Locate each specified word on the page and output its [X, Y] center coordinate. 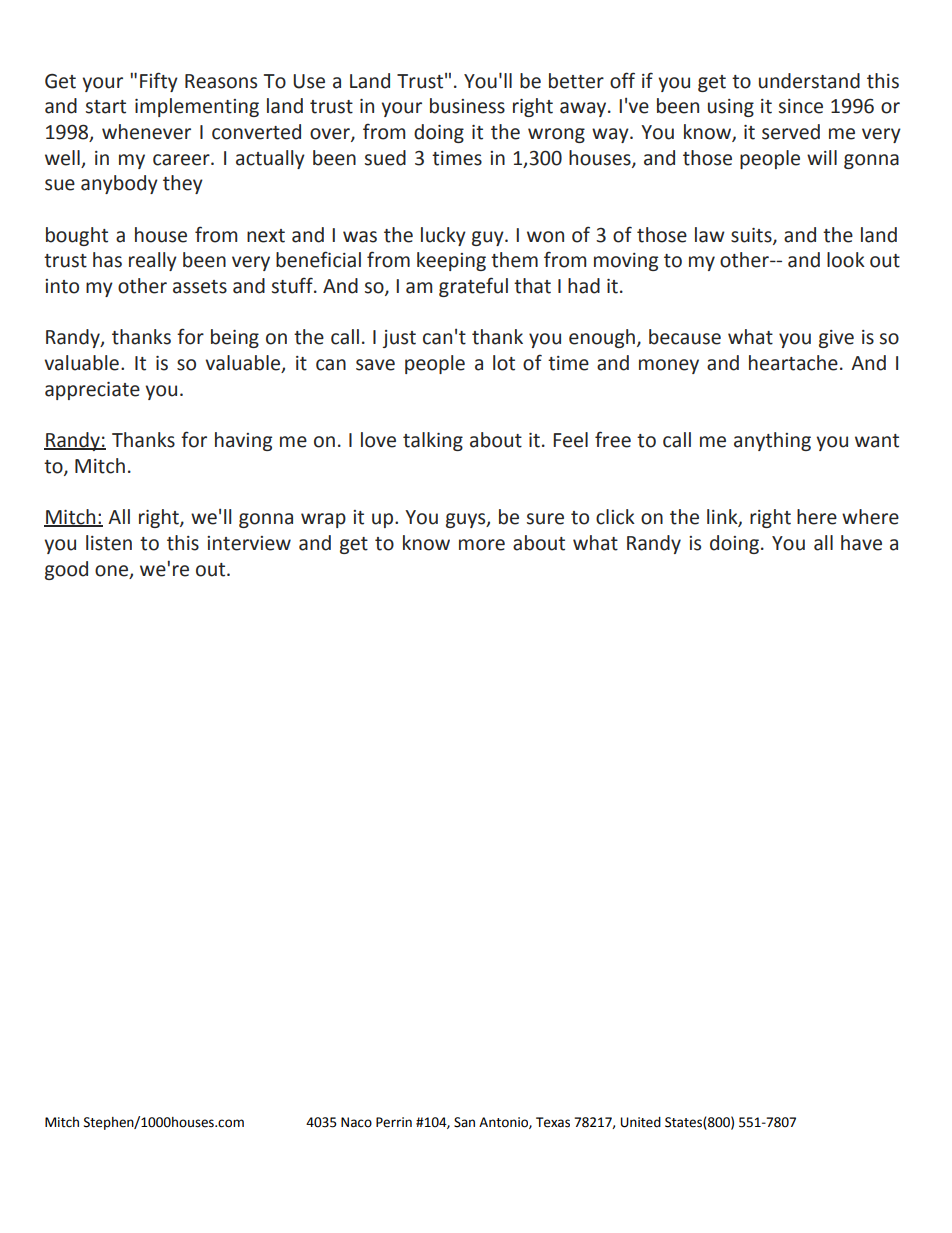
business [467, 106]
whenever [146, 132]
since [801, 106]
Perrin [394, 1122]
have [861, 543]
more [482, 545]
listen [109, 543]
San [464, 1122]
